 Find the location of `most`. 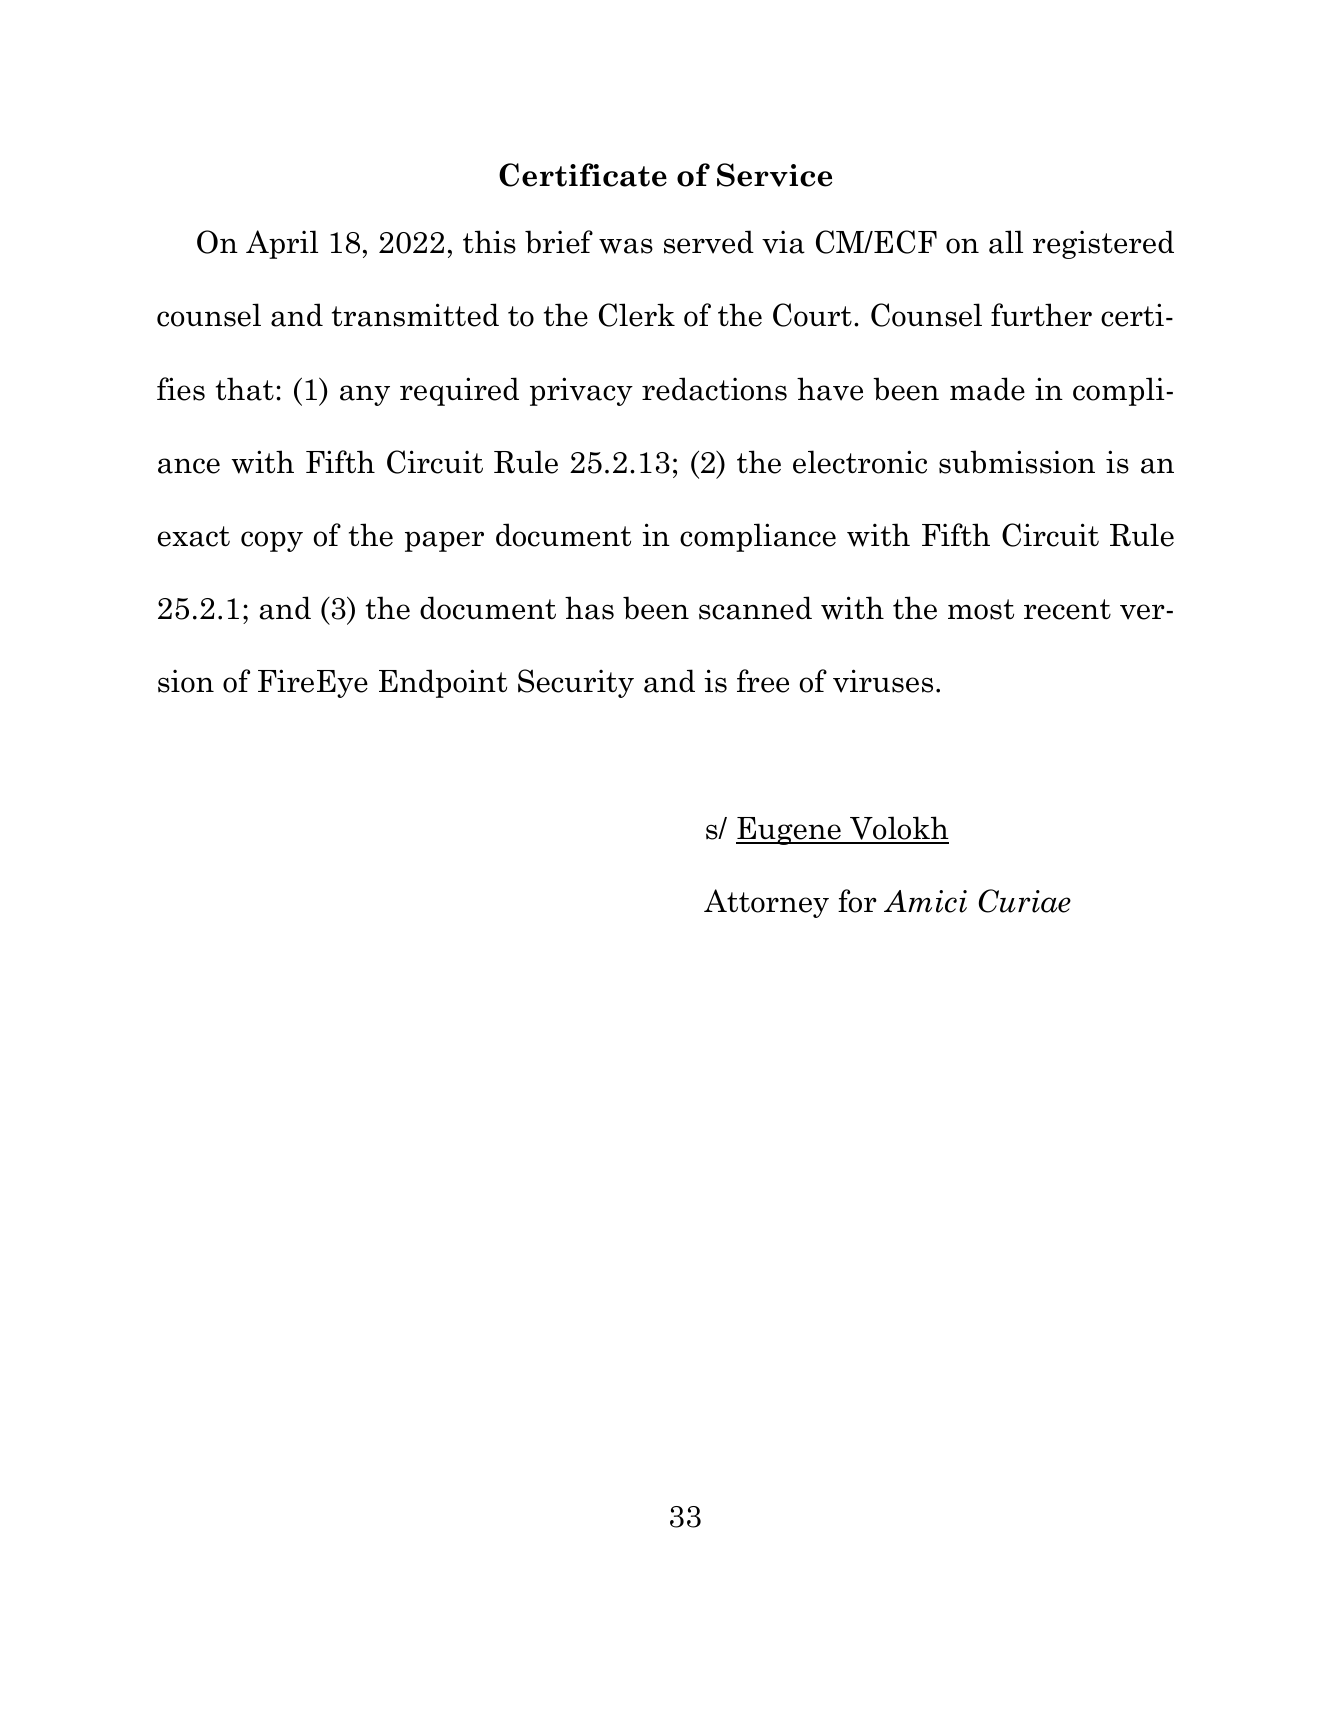

most is located at coordinates (981, 609).
